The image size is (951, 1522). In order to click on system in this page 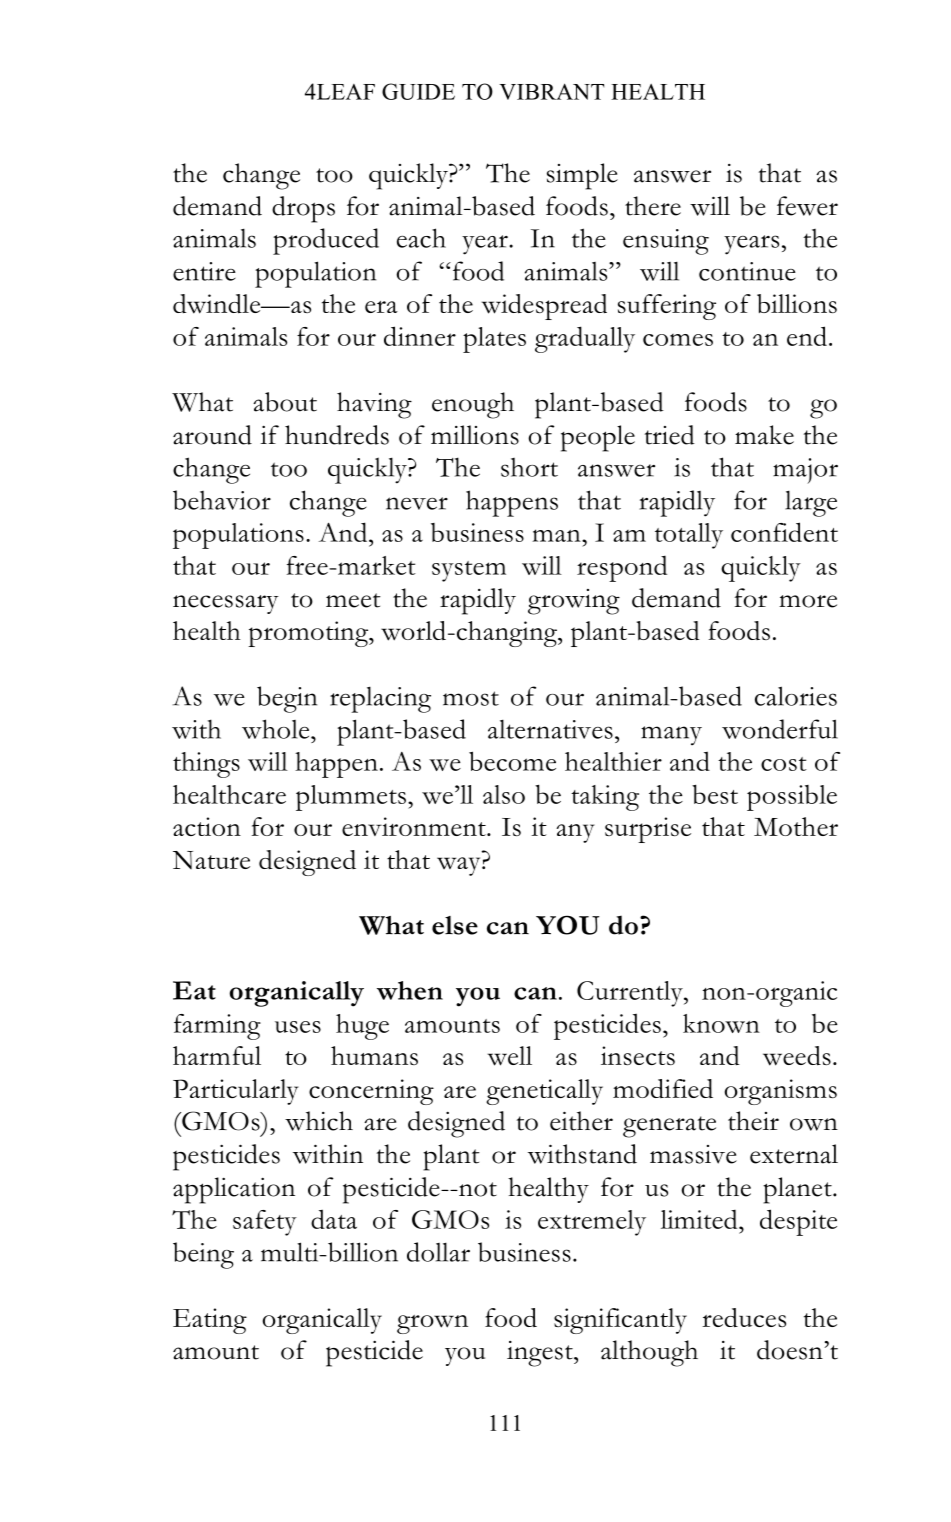, I will do `click(469, 571)`.
